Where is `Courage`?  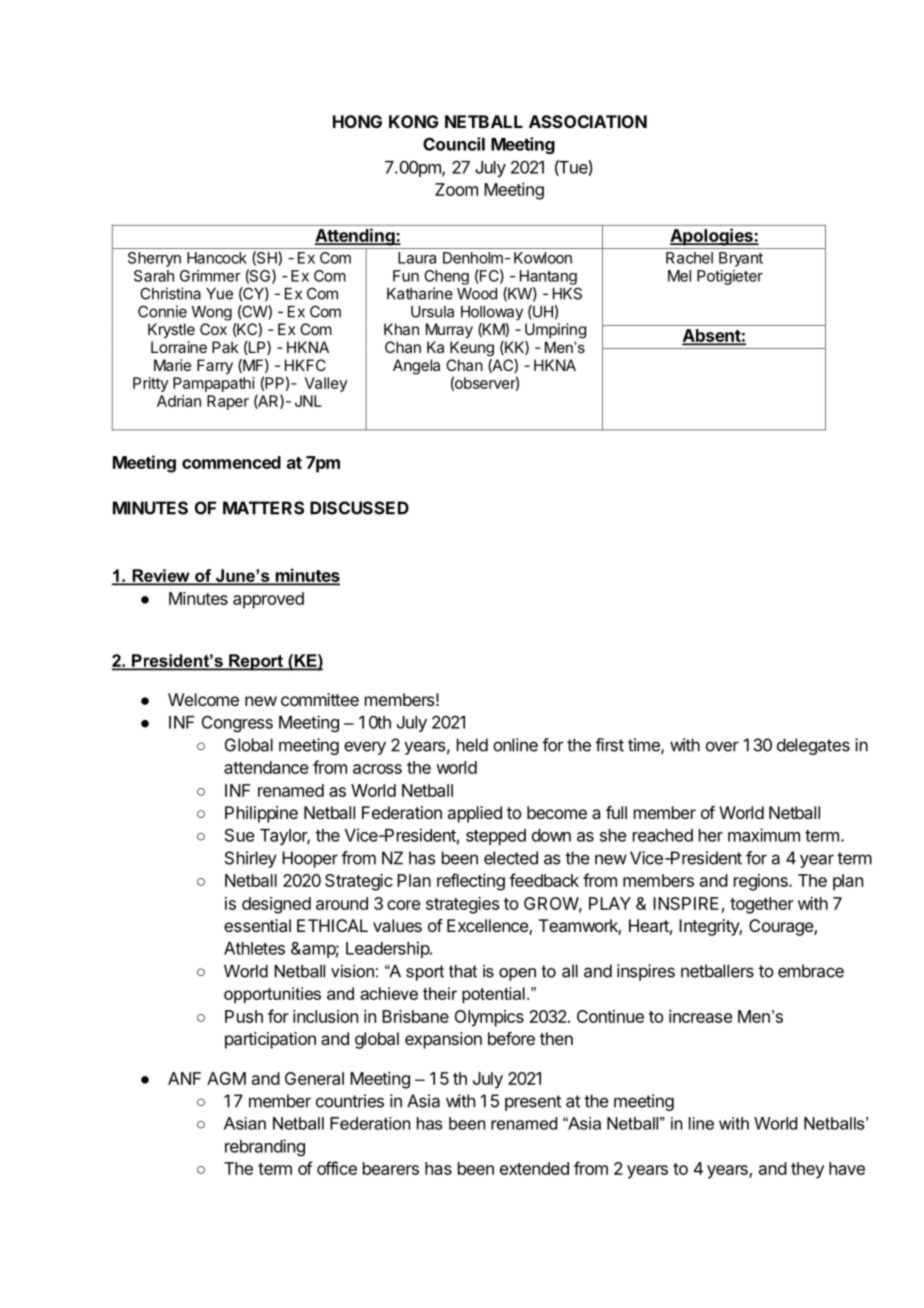
Courage is located at coordinates (782, 927).
